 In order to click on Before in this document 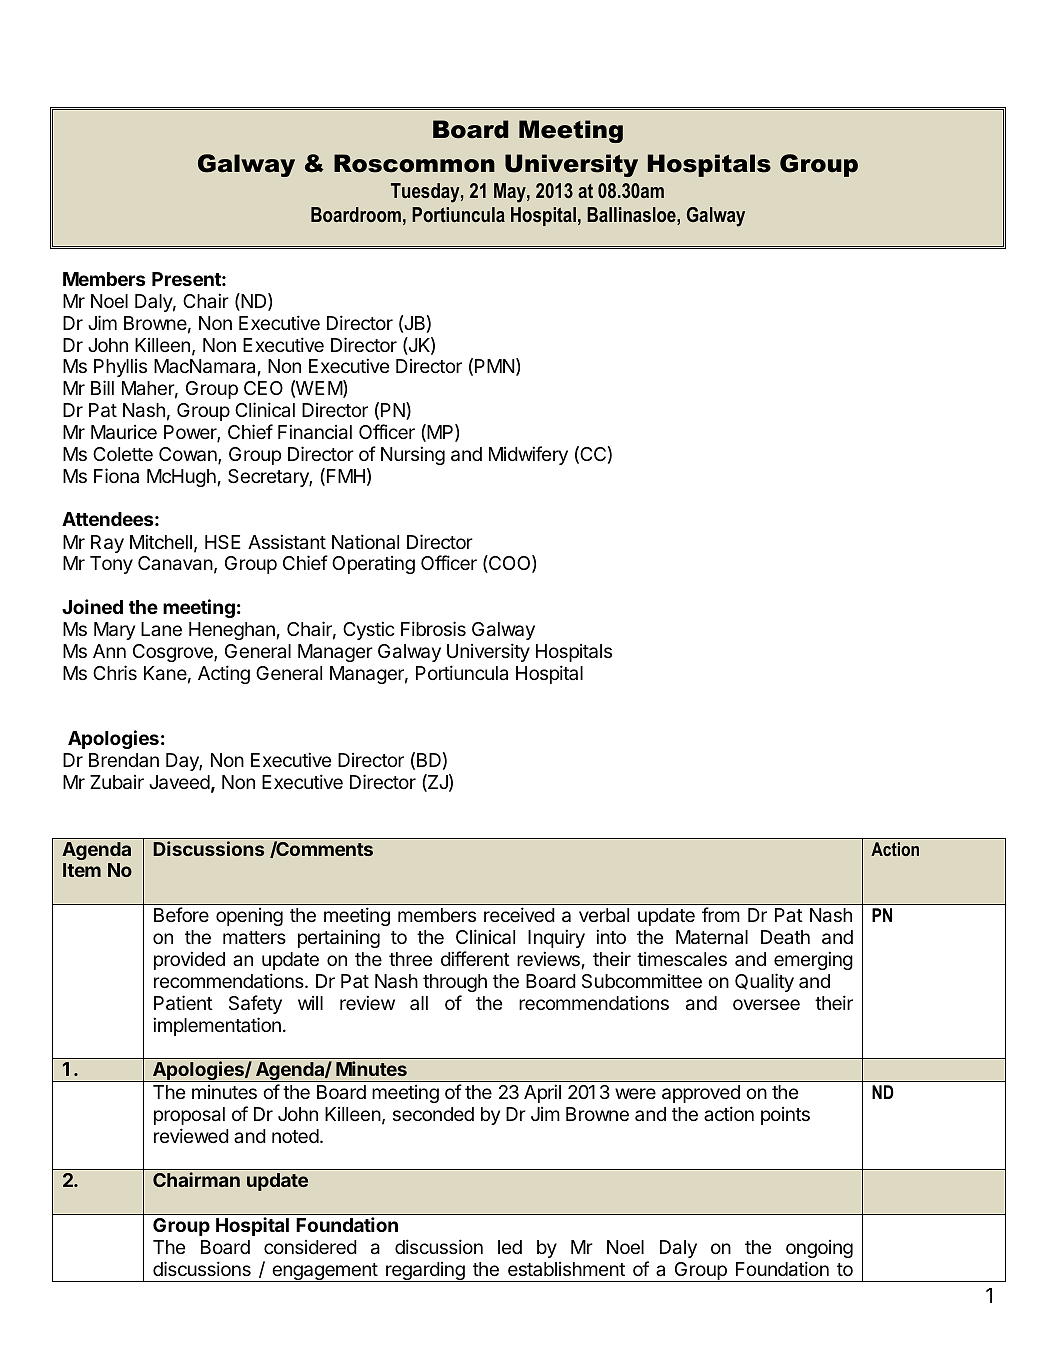, I will do `click(181, 914)`.
